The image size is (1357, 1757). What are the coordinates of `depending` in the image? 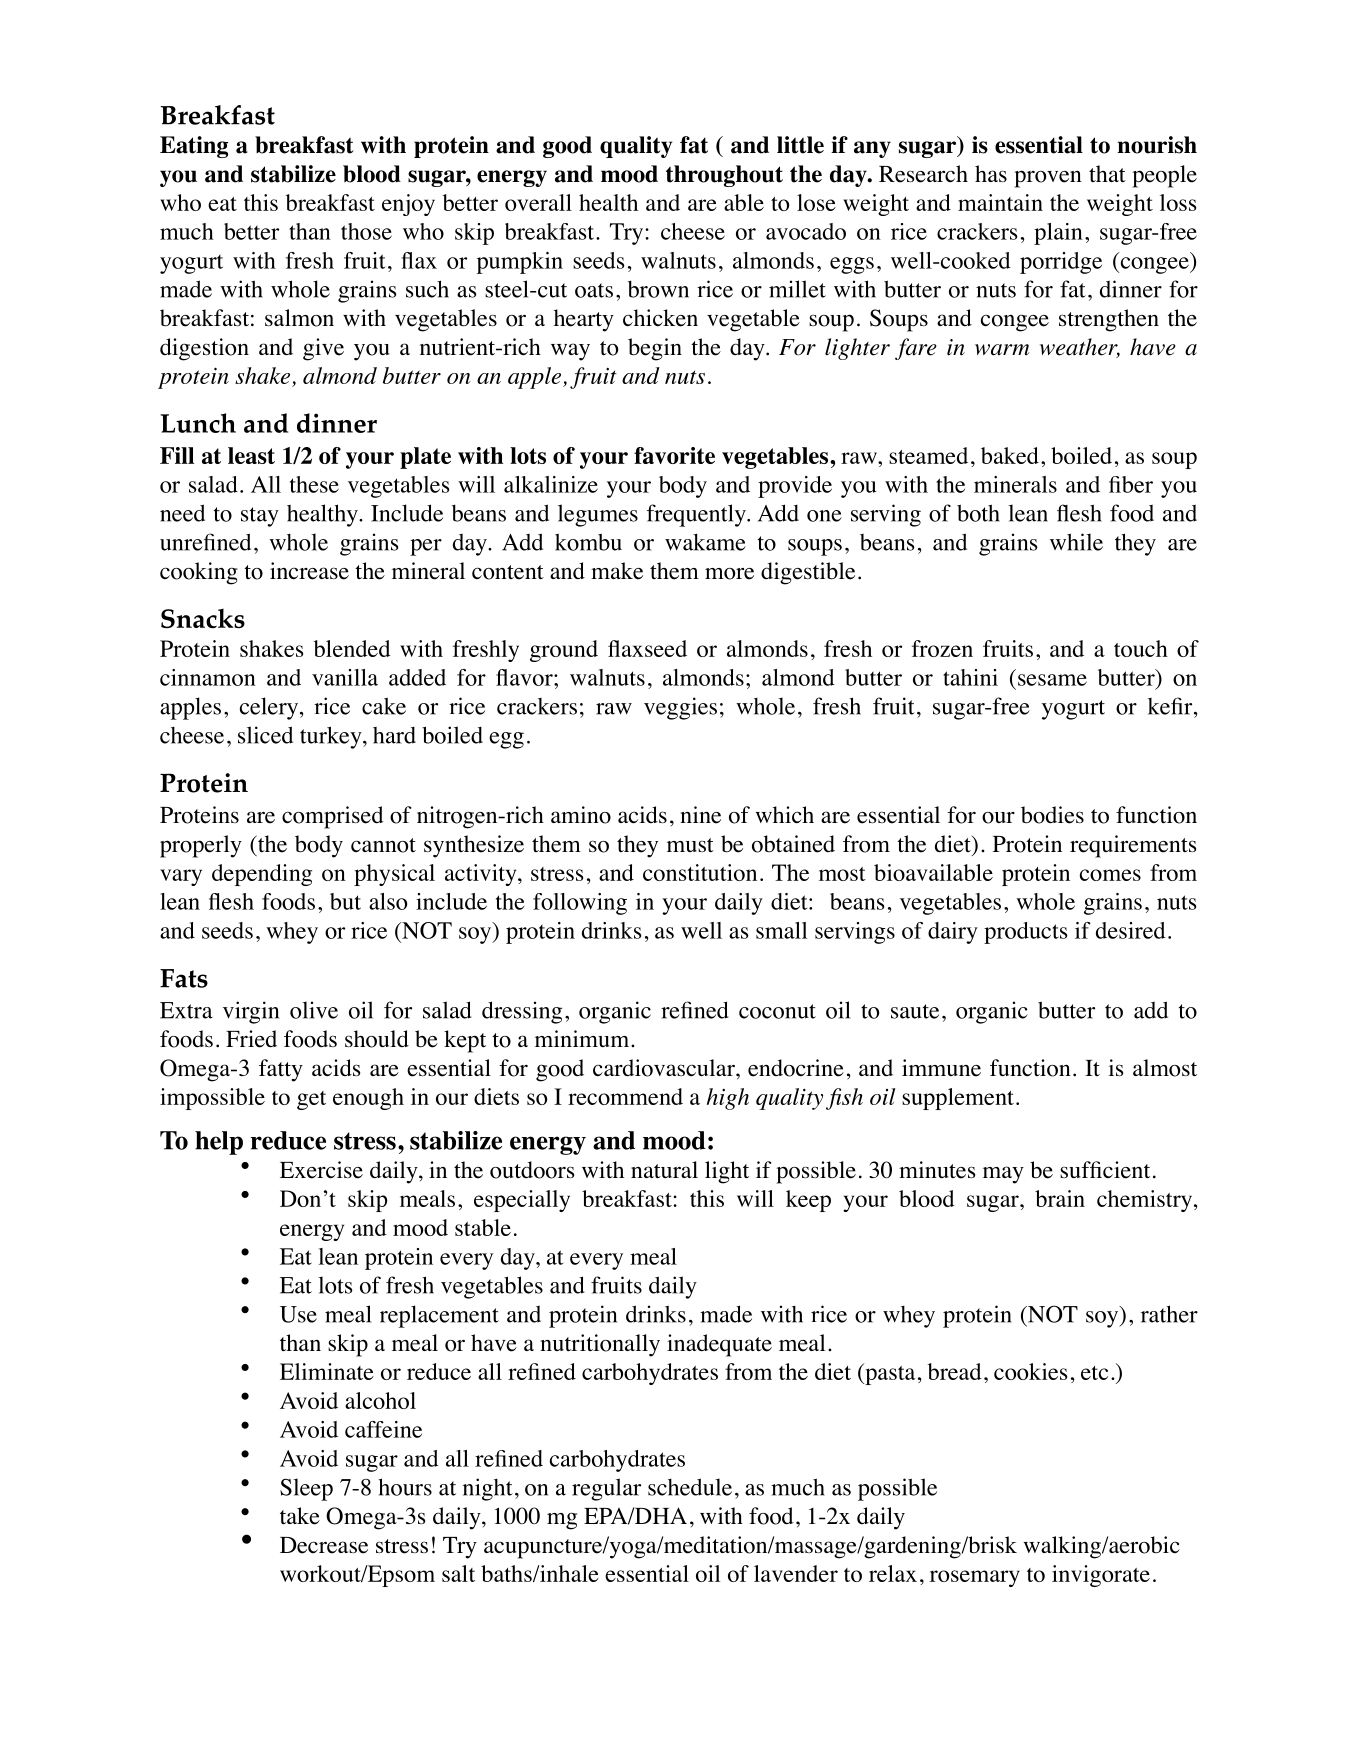 It's located at (262, 875).
